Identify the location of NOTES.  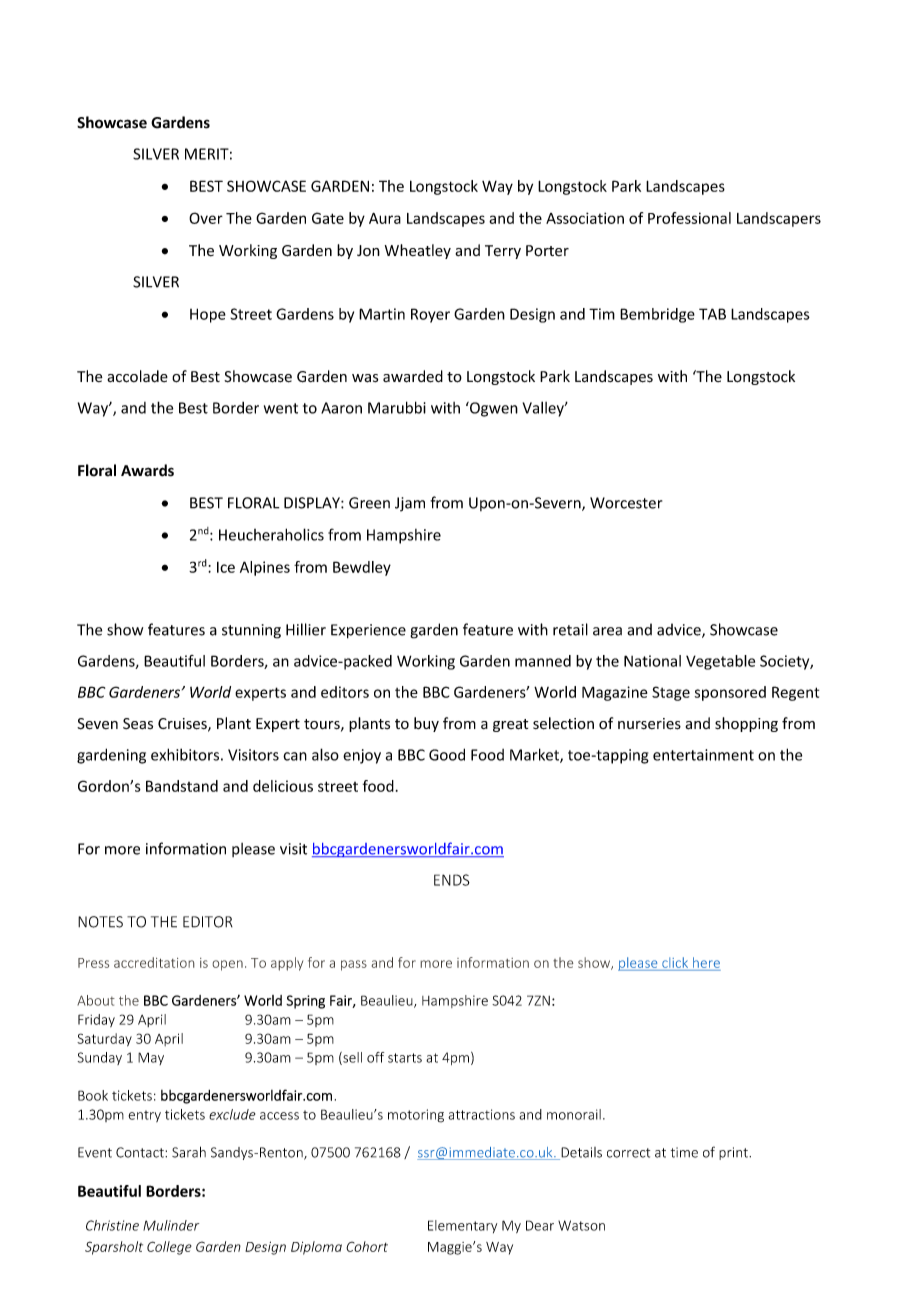
(100, 922).
